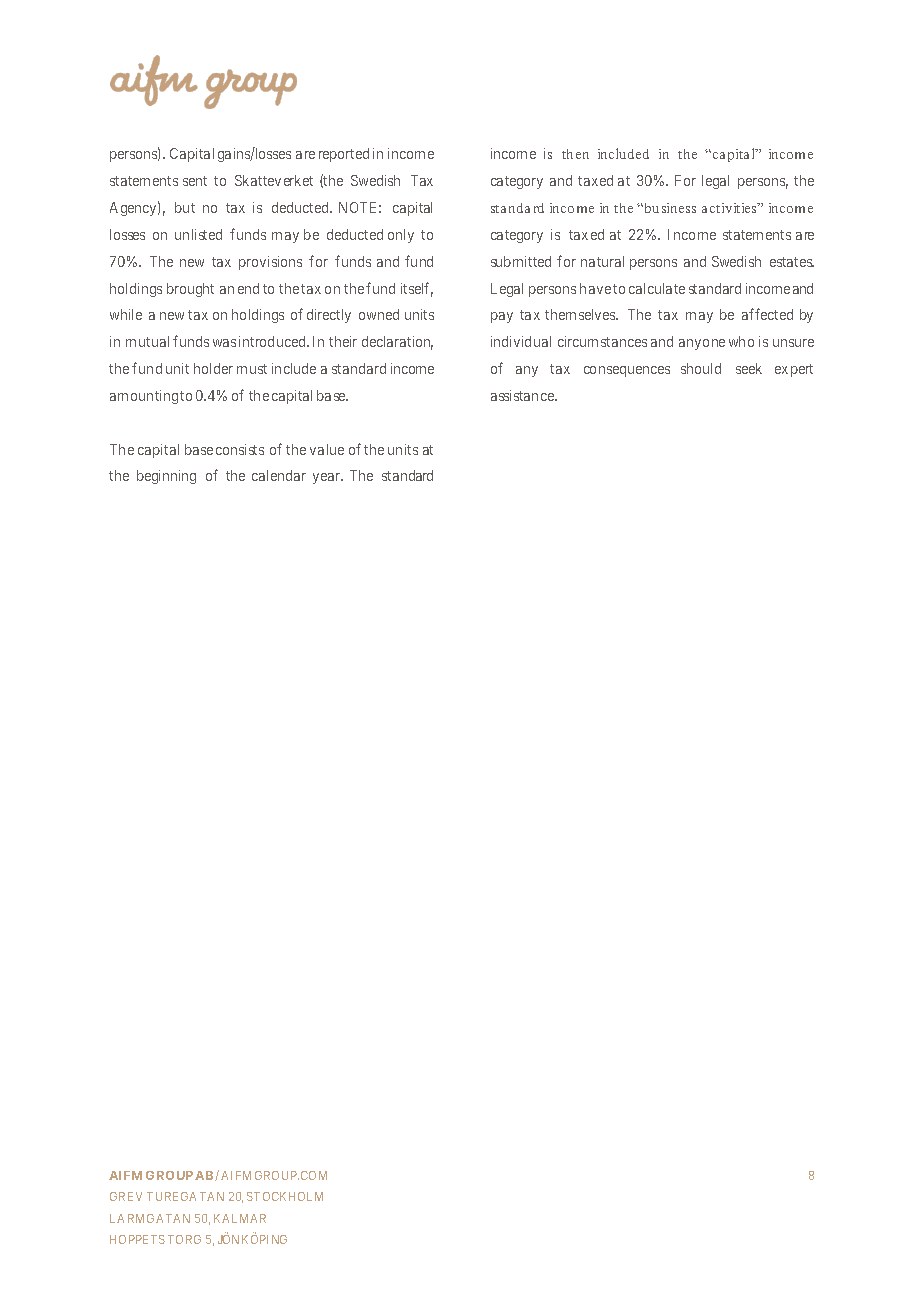 This page has width=924, height=1309. What do you see at coordinates (166, 477) in the page?
I see `beginning` at bounding box center [166, 477].
